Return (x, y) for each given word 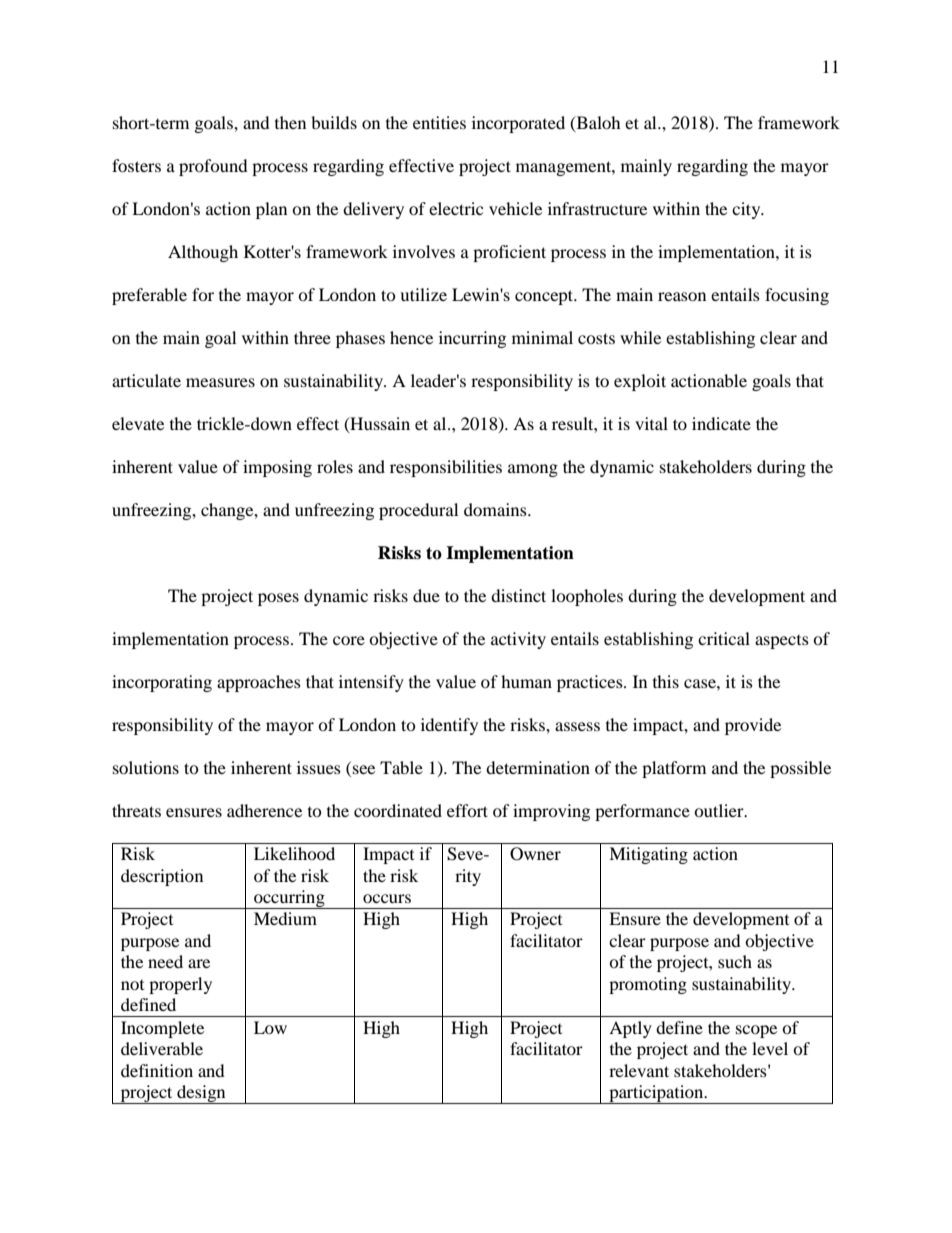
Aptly (630, 1029)
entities (439, 122)
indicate (721, 423)
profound (213, 167)
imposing (277, 468)
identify (449, 726)
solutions (146, 767)
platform (674, 769)
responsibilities (446, 468)
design (201, 1094)
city (747, 210)
